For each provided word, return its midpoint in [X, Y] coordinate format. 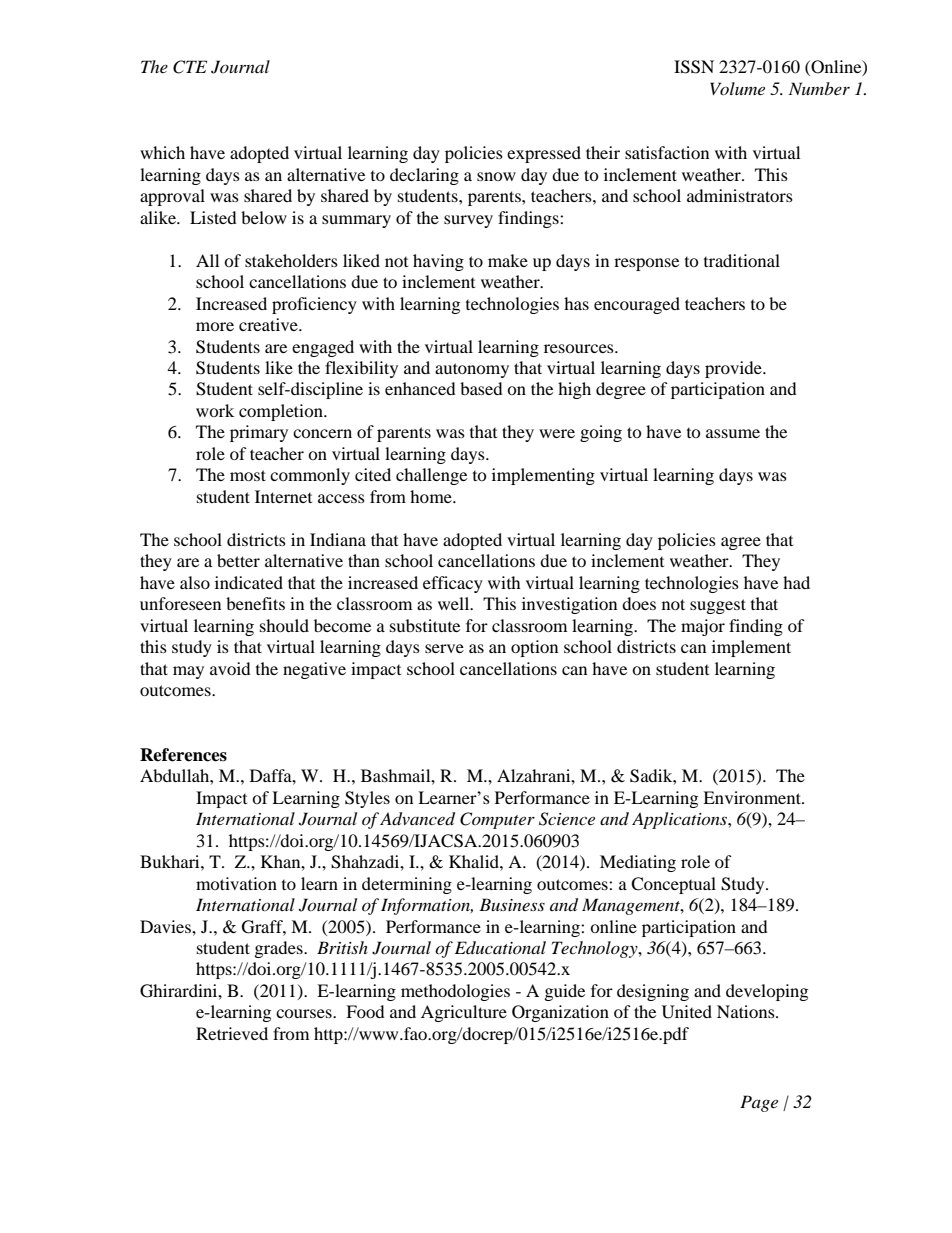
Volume [737, 88]
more [215, 326]
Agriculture [464, 1013]
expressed [544, 154]
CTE [190, 67]
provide [734, 369]
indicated [249, 582]
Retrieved [232, 1033]
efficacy [453, 584]
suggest [718, 606]
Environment [753, 797]
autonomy [472, 370]
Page [759, 1103]
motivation [236, 883]
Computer [497, 820]
